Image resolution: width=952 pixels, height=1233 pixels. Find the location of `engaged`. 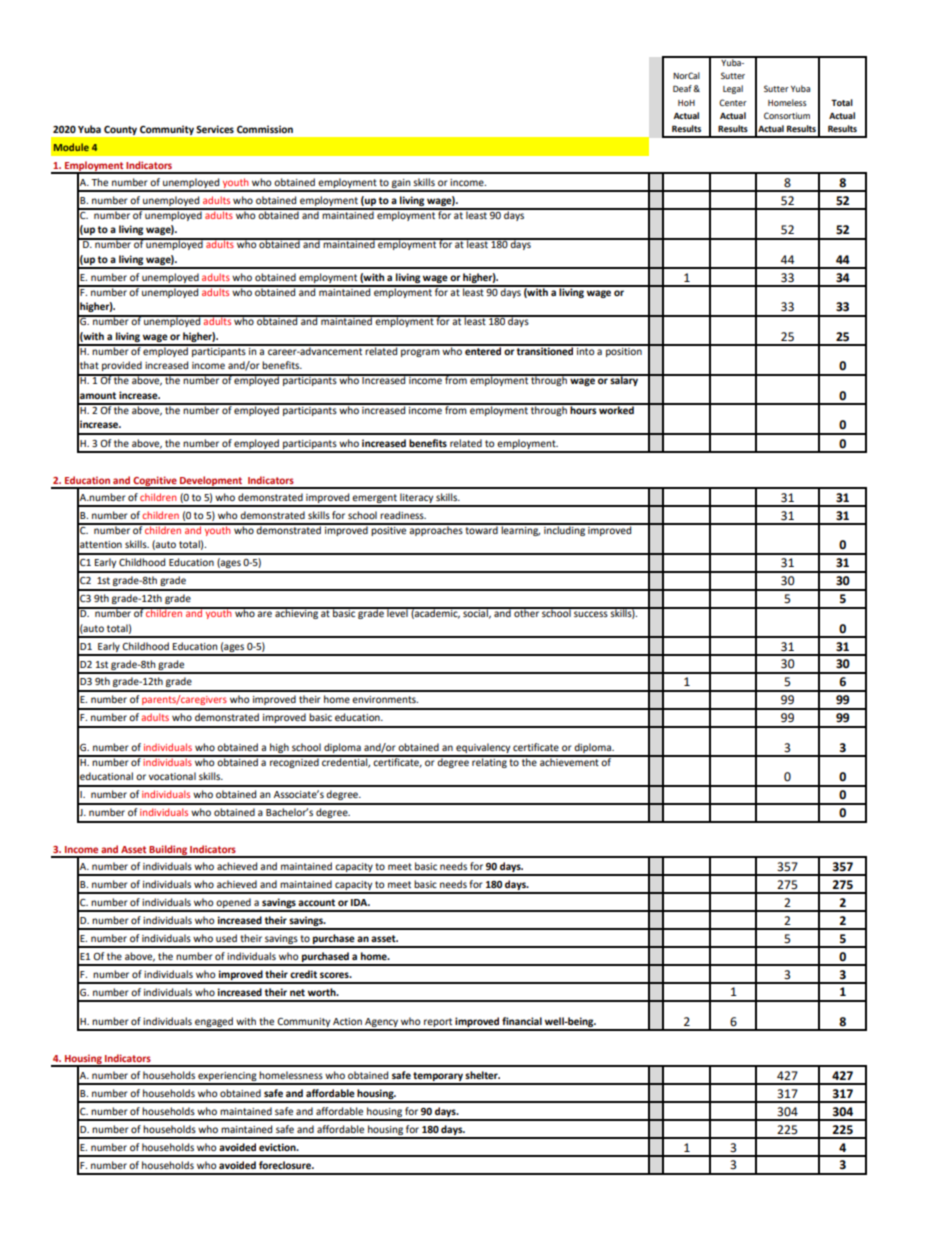

engaged is located at coordinates (214, 1023).
